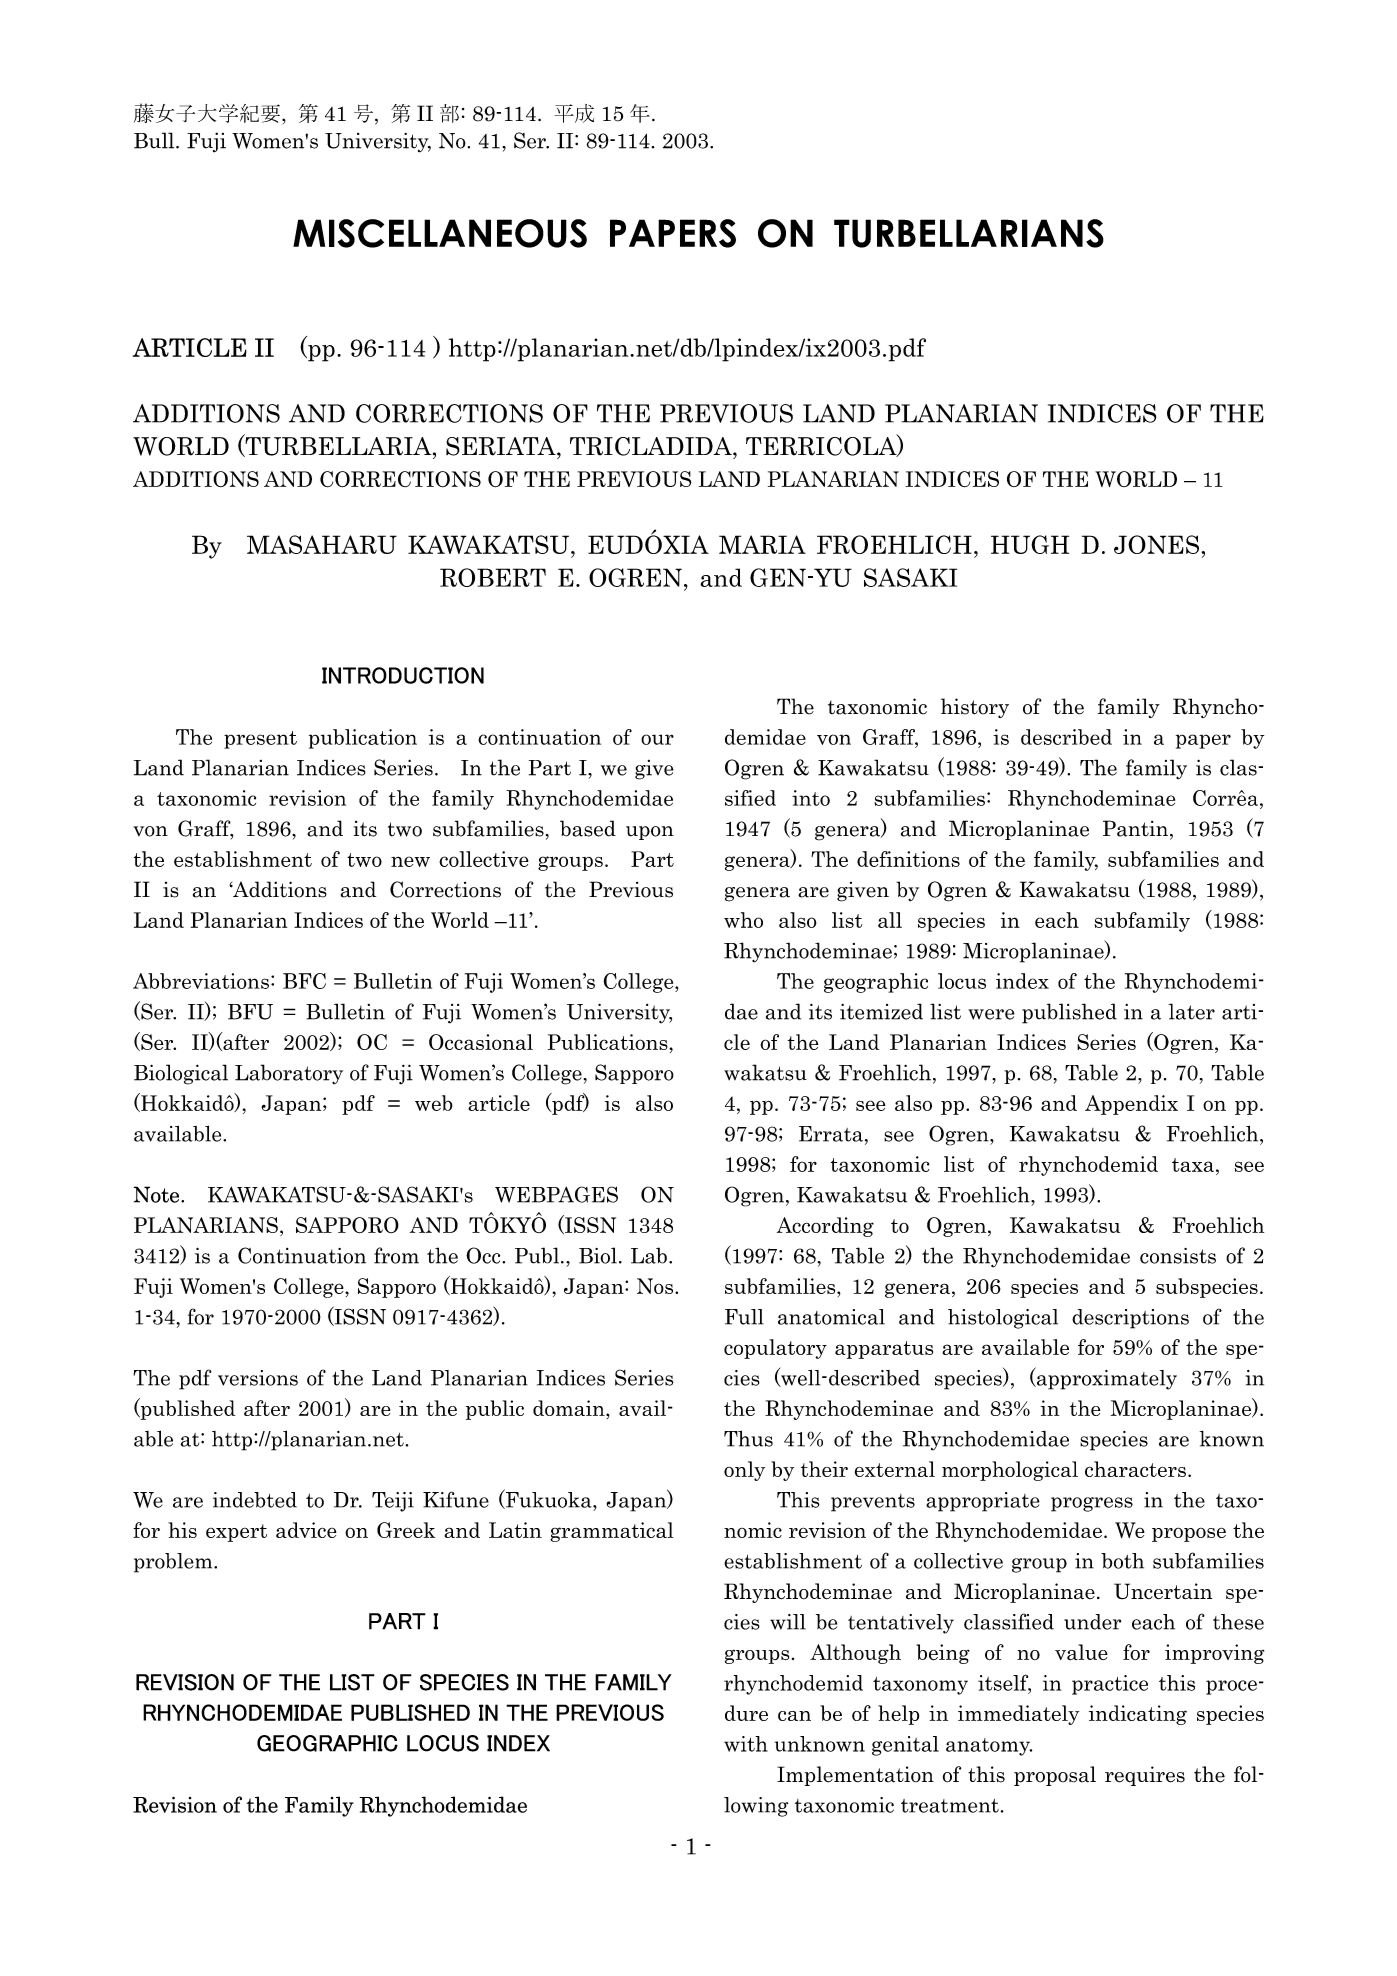  Describe the element at coordinates (656, 1286) in the screenshot. I see `Nos` at that location.
